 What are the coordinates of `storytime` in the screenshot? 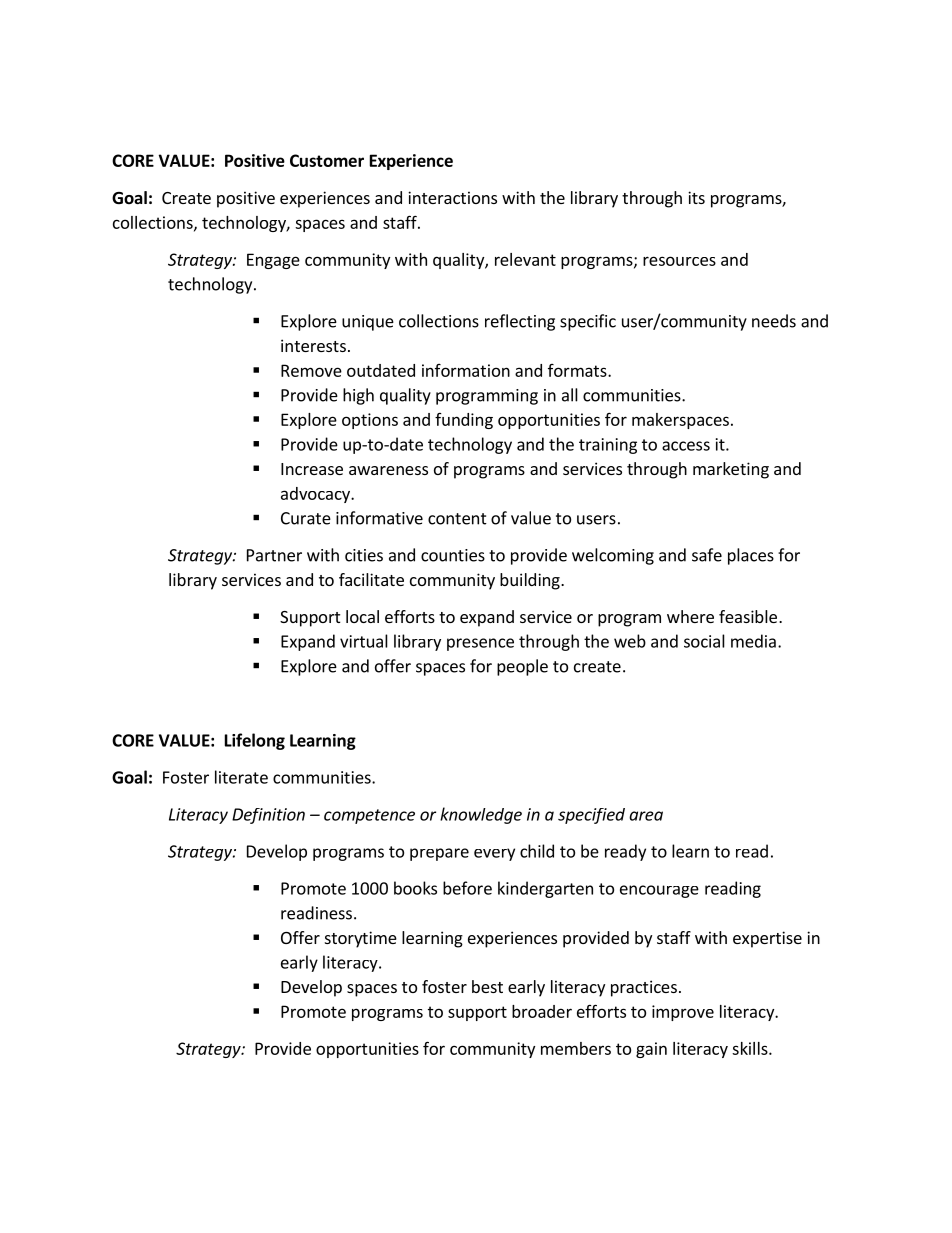 It's located at (361, 939).
